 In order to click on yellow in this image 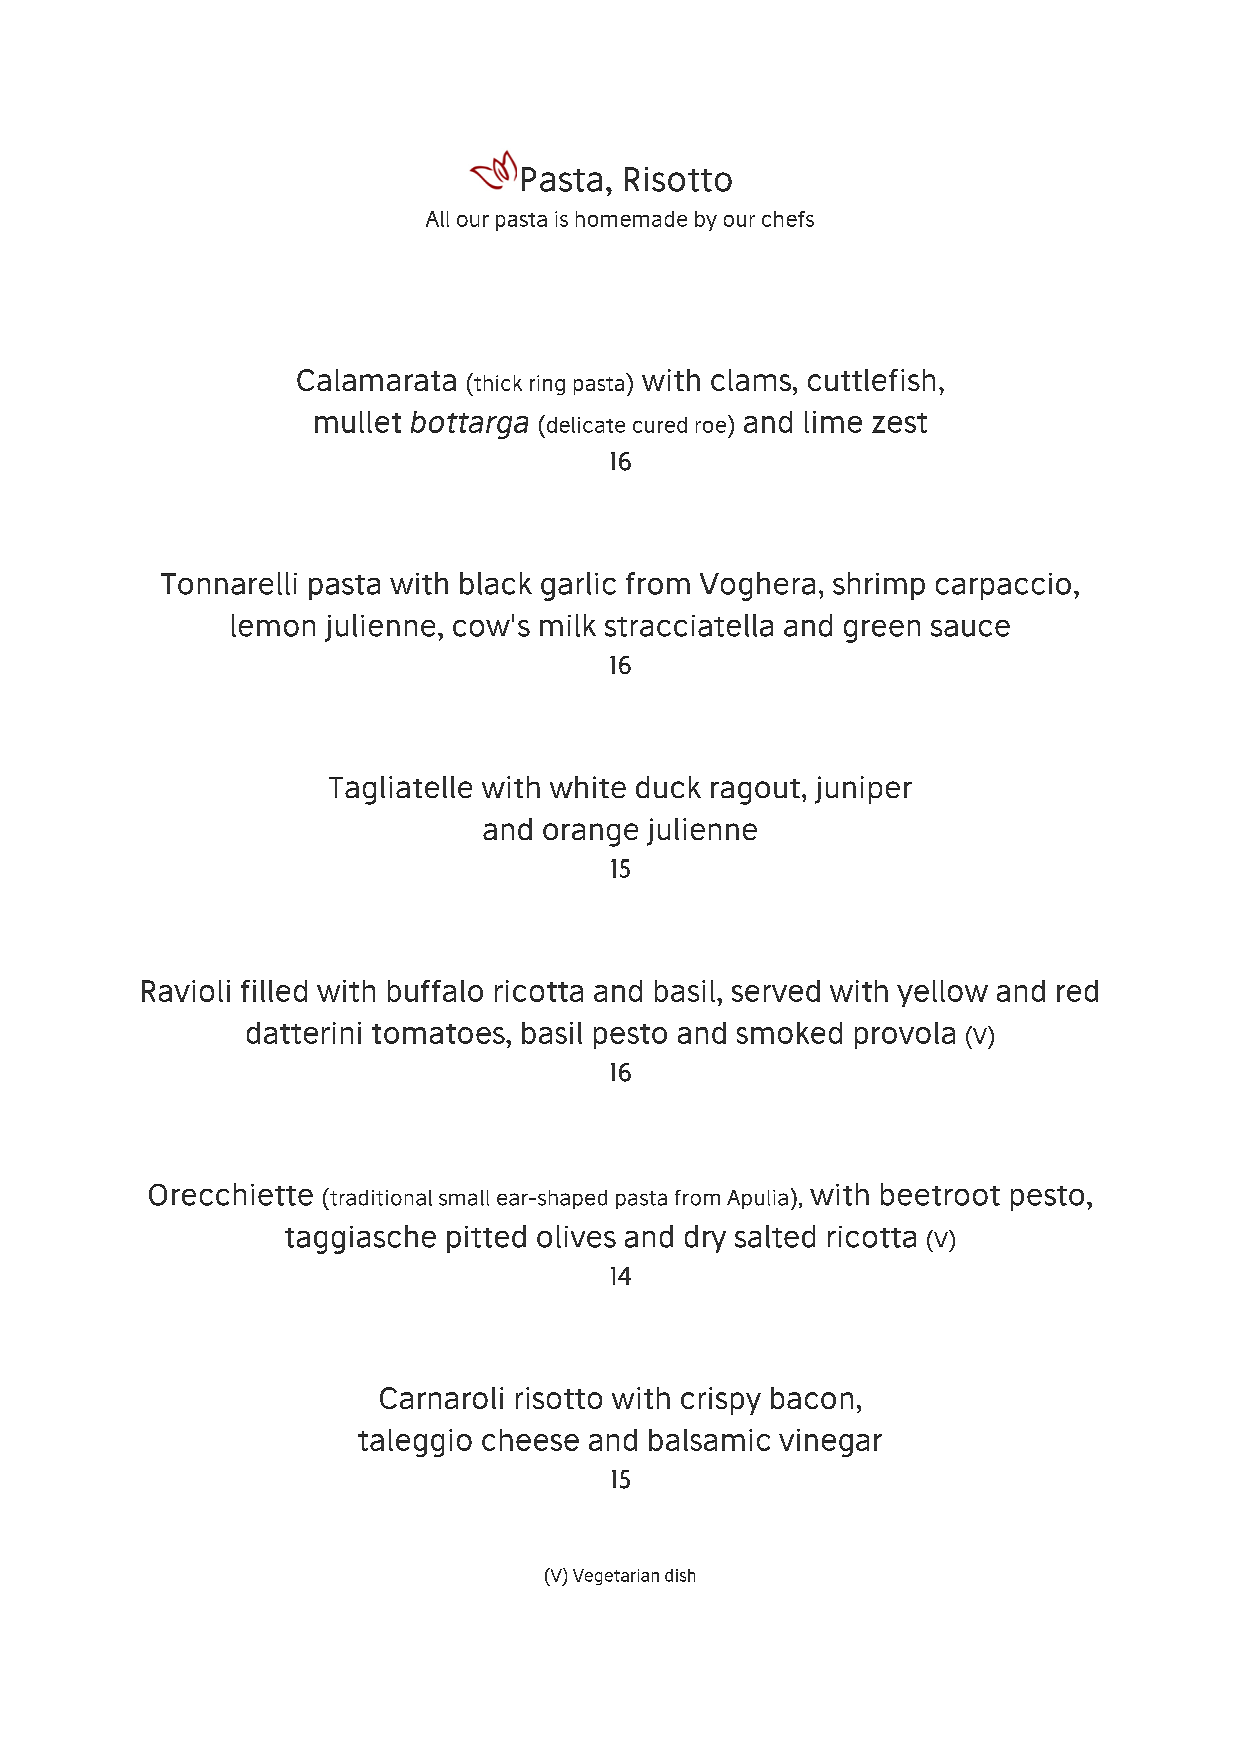, I will do `click(942, 993)`.
